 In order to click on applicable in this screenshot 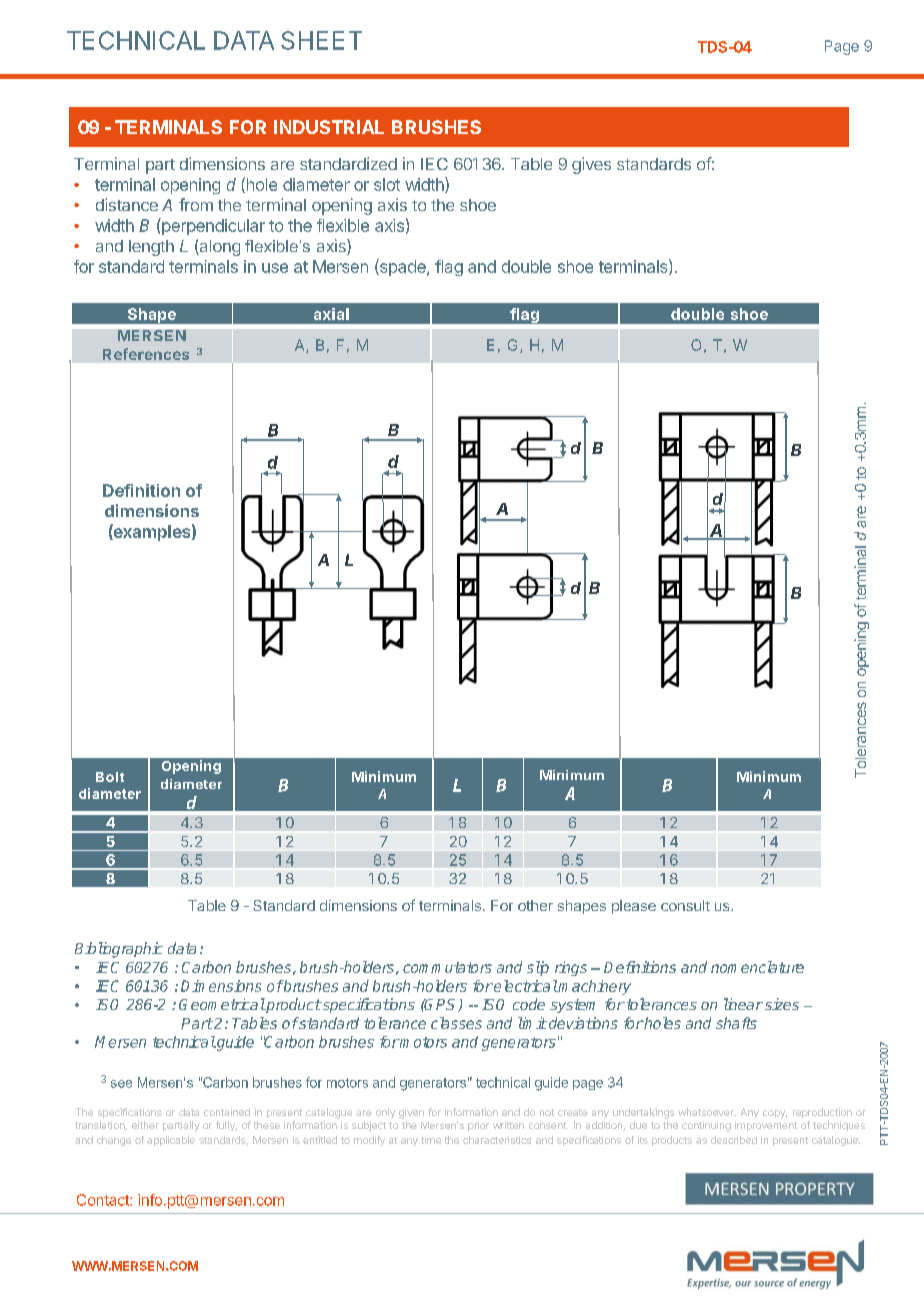, I will do `click(171, 1141)`.
